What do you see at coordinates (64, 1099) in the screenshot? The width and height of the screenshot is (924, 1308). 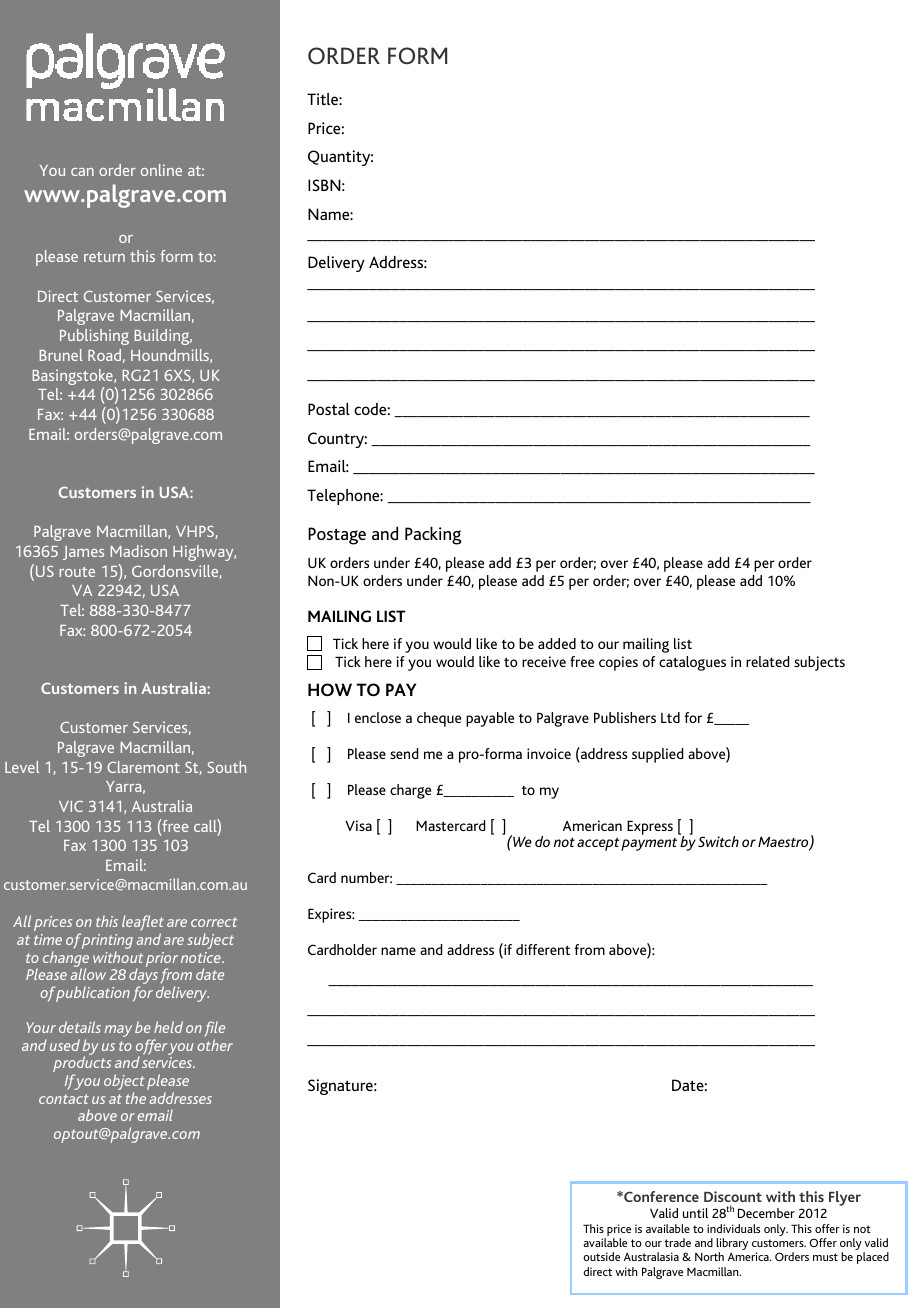 I see `contact` at bounding box center [64, 1099].
